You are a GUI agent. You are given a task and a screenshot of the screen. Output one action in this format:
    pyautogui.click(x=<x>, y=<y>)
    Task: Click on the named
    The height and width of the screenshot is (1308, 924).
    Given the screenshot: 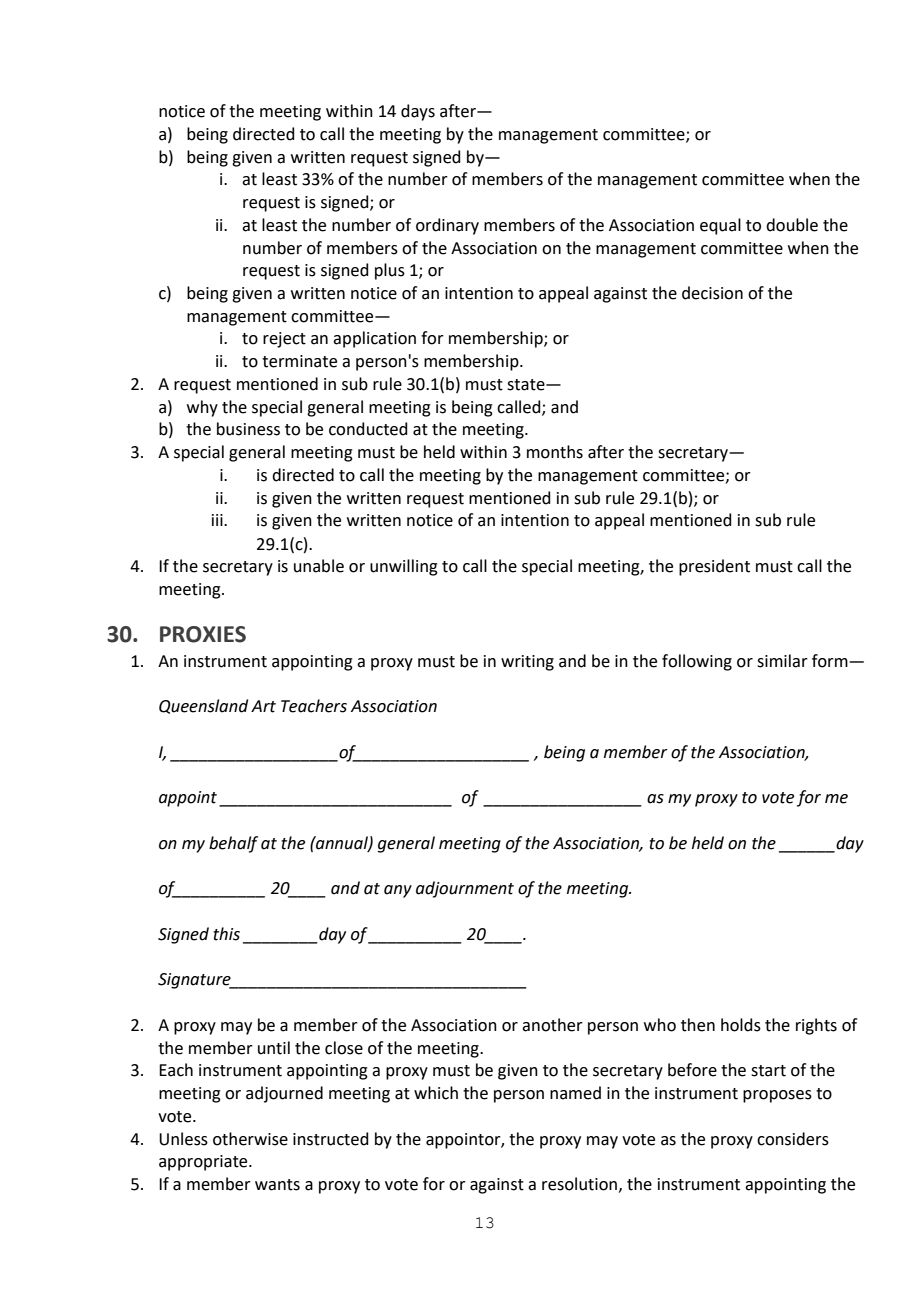 What is the action you would take?
    pyautogui.click(x=575, y=1093)
